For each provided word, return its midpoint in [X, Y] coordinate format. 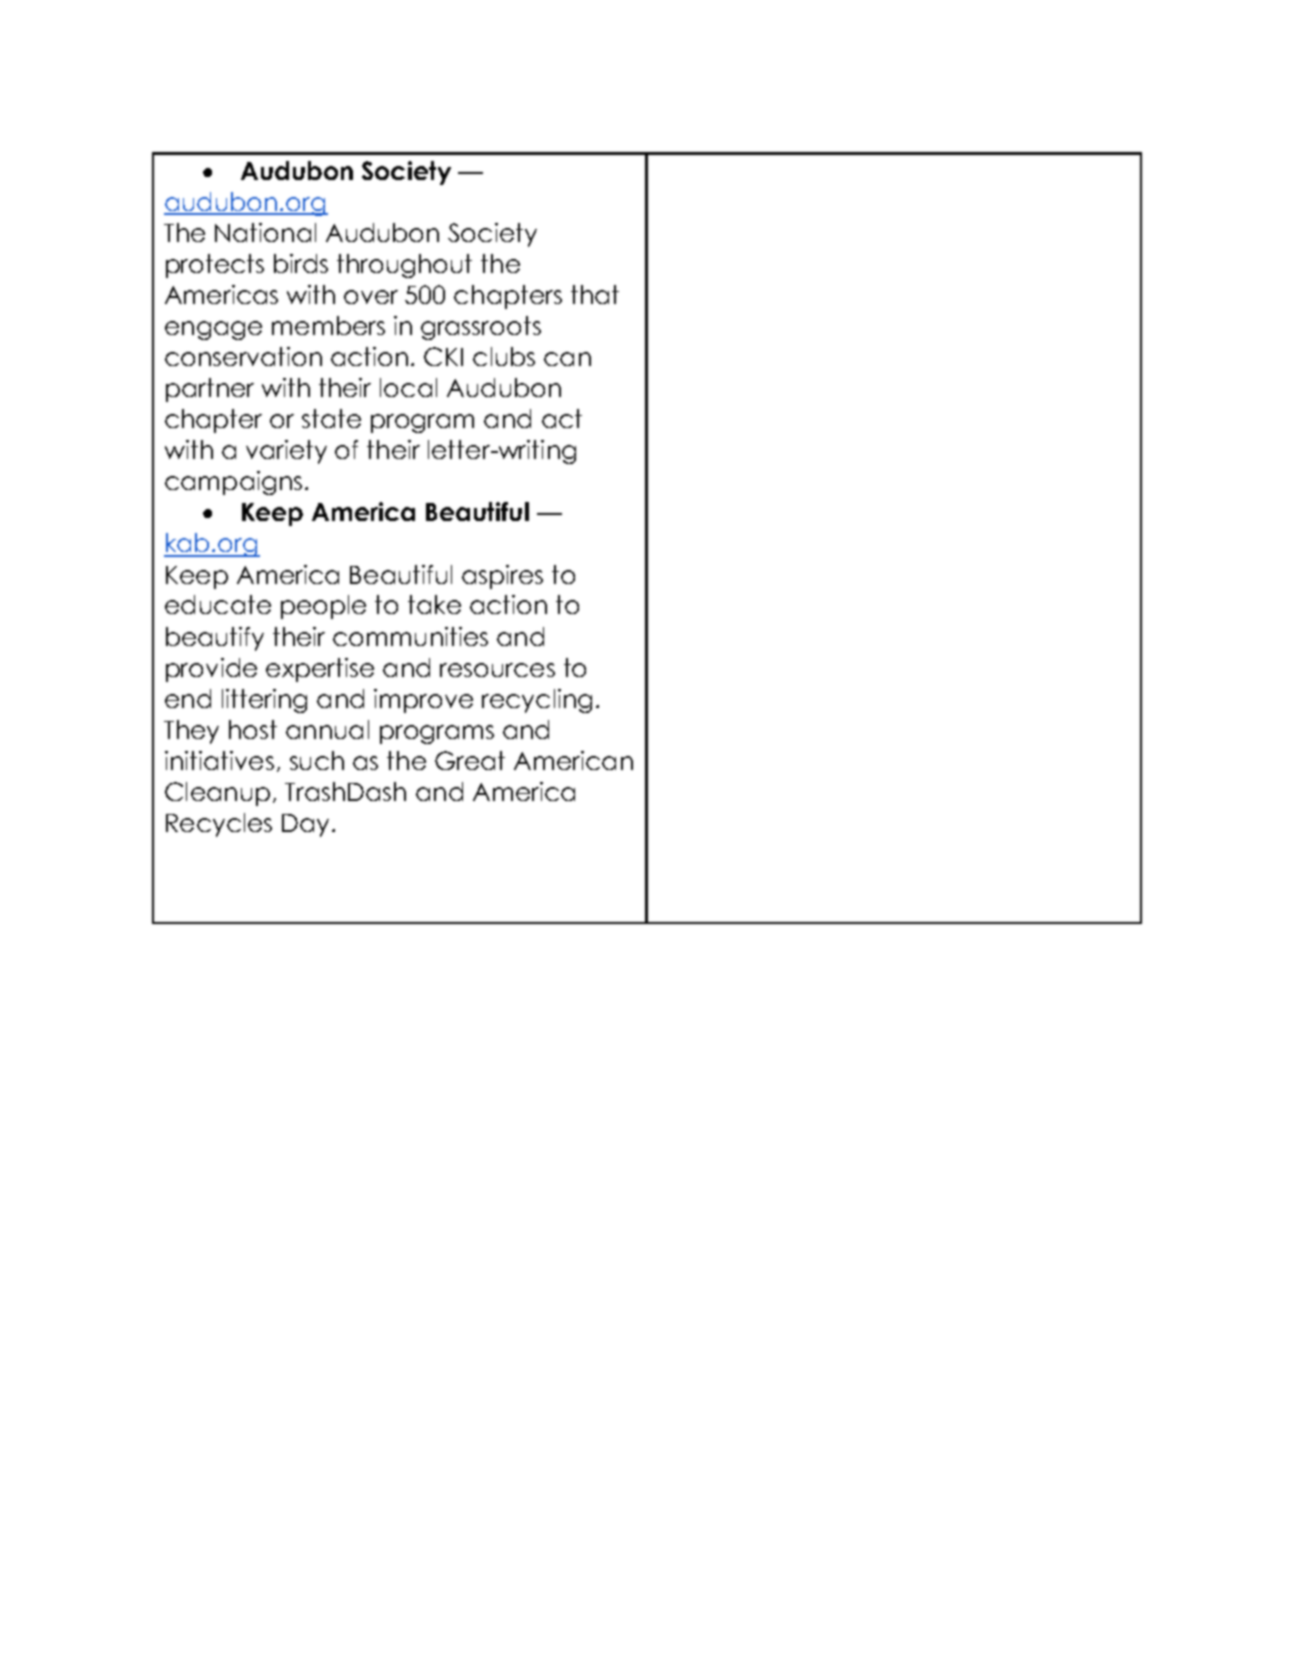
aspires [502, 577]
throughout [404, 266]
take [434, 604]
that [595, 294]
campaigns [233, 483]
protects [215, 266]
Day [305, 825]
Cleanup [217, 794]
